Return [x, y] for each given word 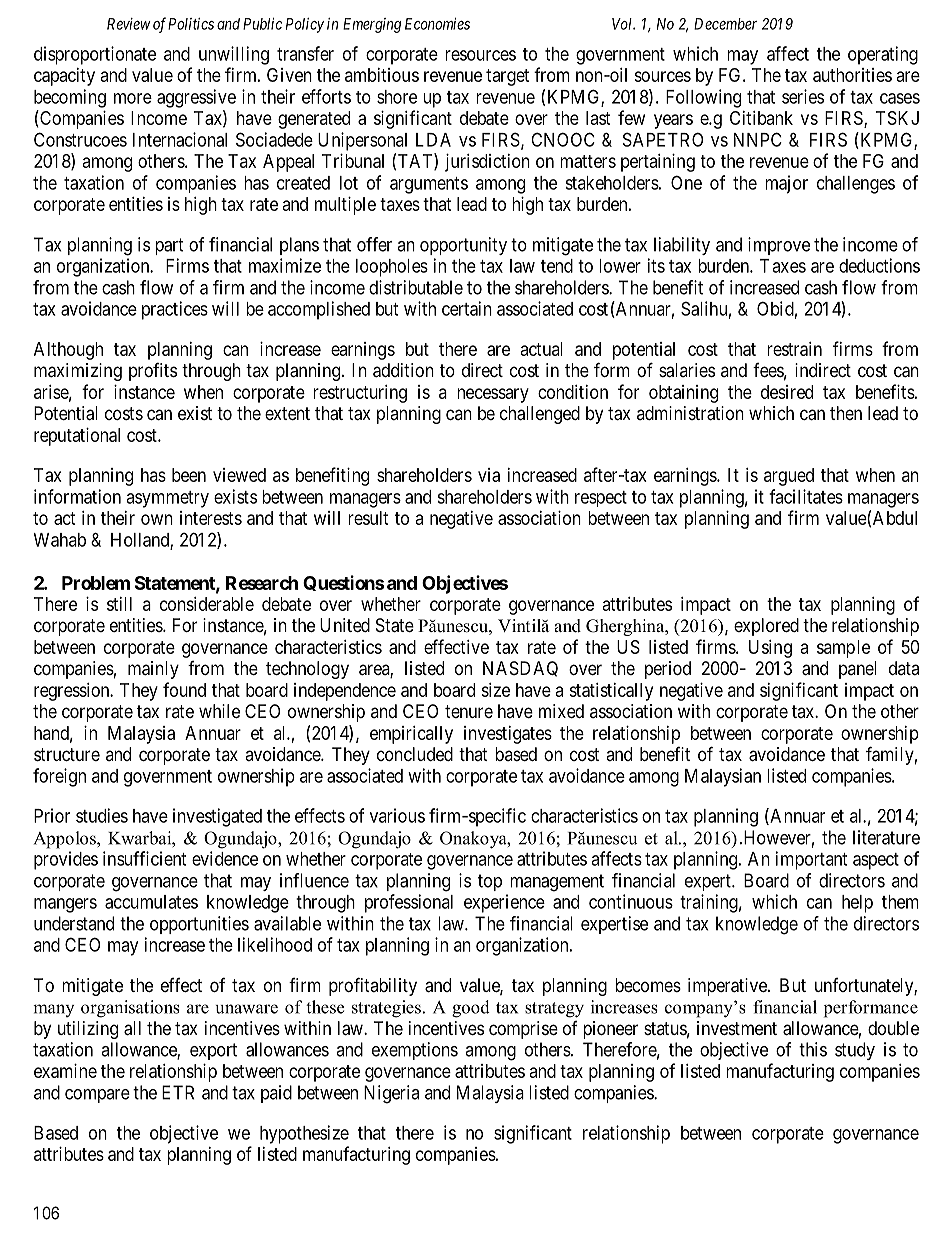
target [507, 77]
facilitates [806, 496]
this [813, 1049]
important [811, 860]
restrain [794, 349]
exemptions [415, 1051]
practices [175, 310]
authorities [852, 75]
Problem [96, 583]
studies [102, 815]
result [368, 518]
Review [129, 24]
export [213, 1051]
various [397, 815]
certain [467, 308]
